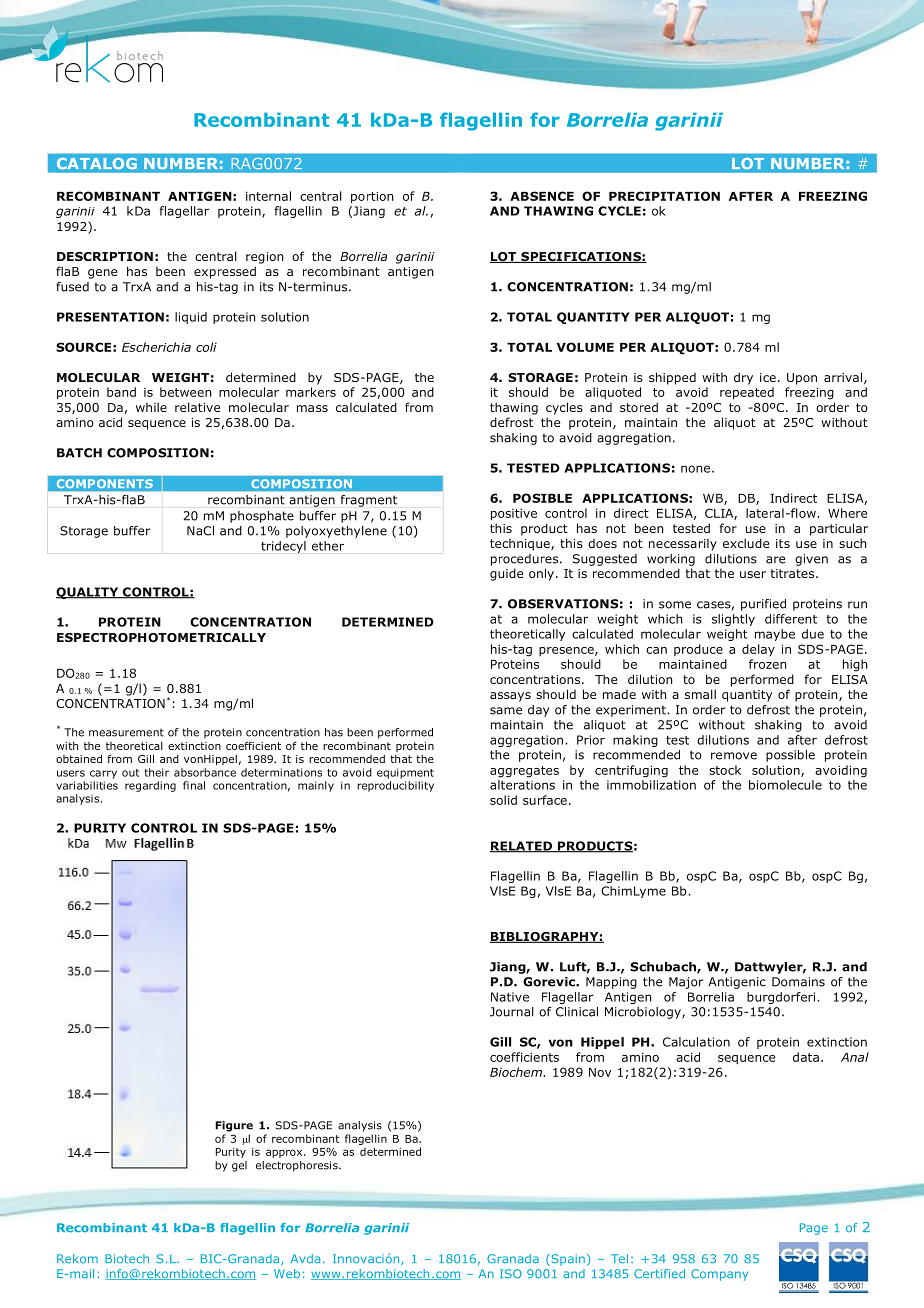 This screenshot has height=1308, width=924. Describe the element at coordinates (542, 196) in the screenshot. I see `ABSENCE` at that location.
